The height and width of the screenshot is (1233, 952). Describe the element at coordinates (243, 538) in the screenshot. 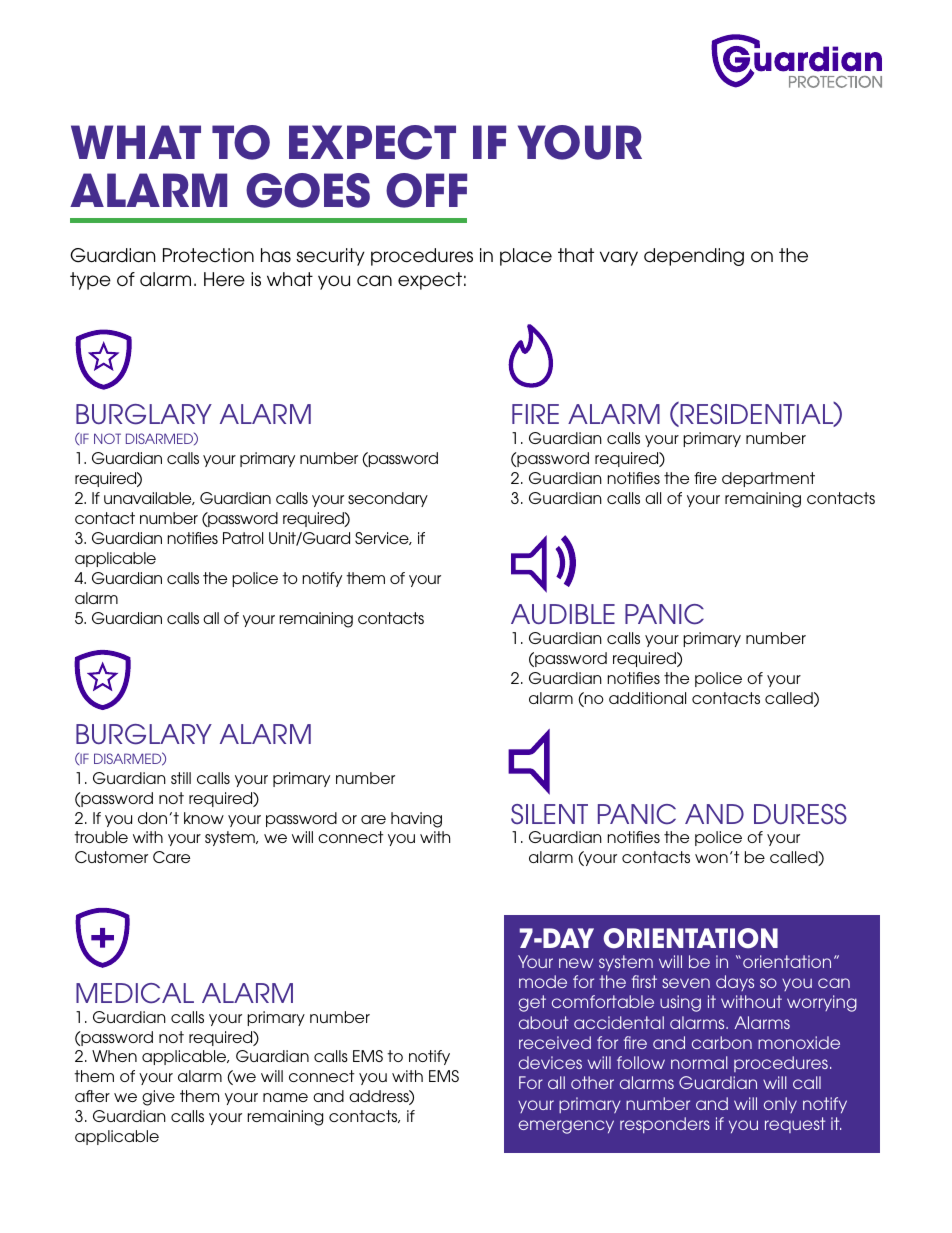

I see `Patrol` at that location.
